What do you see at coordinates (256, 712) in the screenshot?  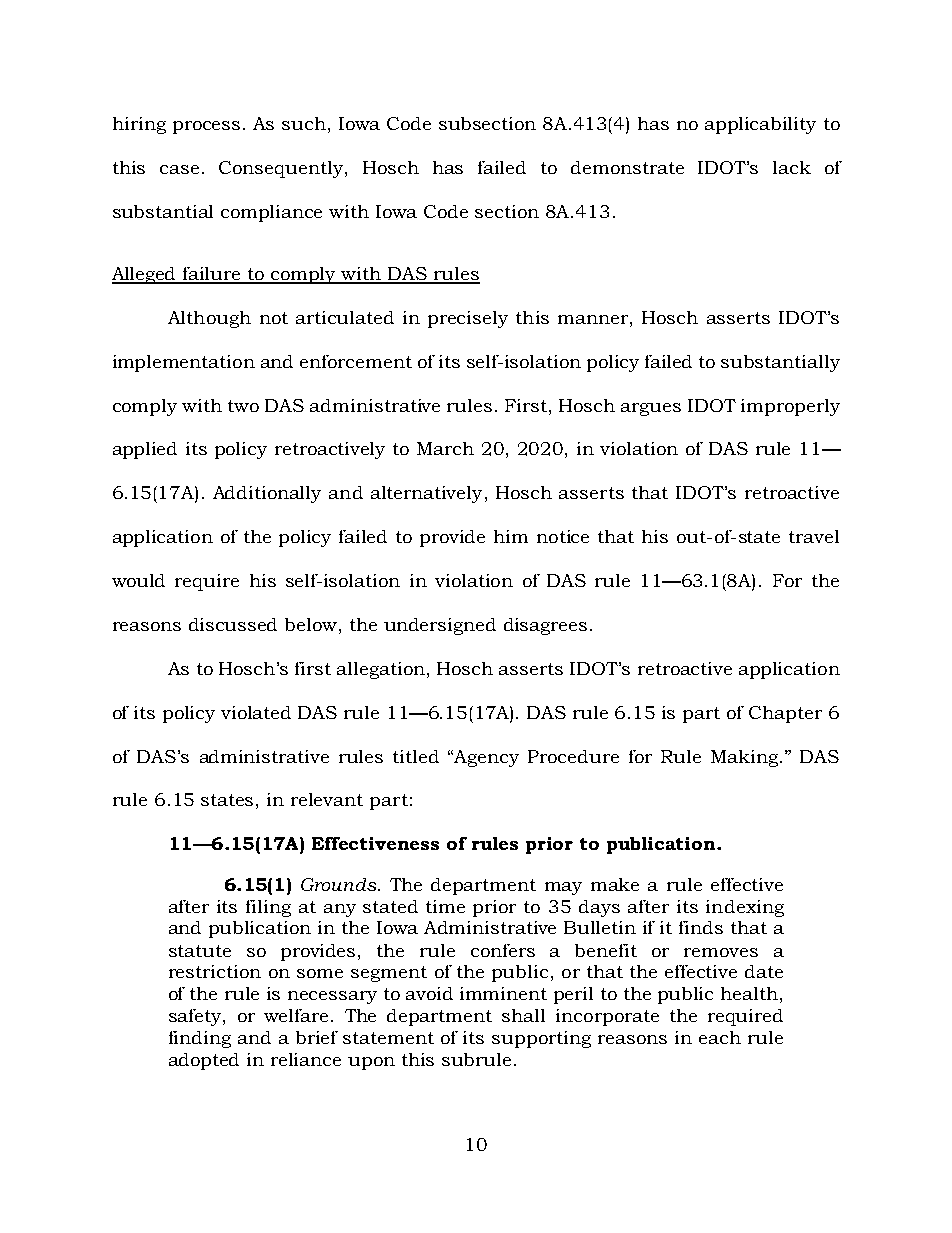 I see `violated` at bounding box center [256, 712].
